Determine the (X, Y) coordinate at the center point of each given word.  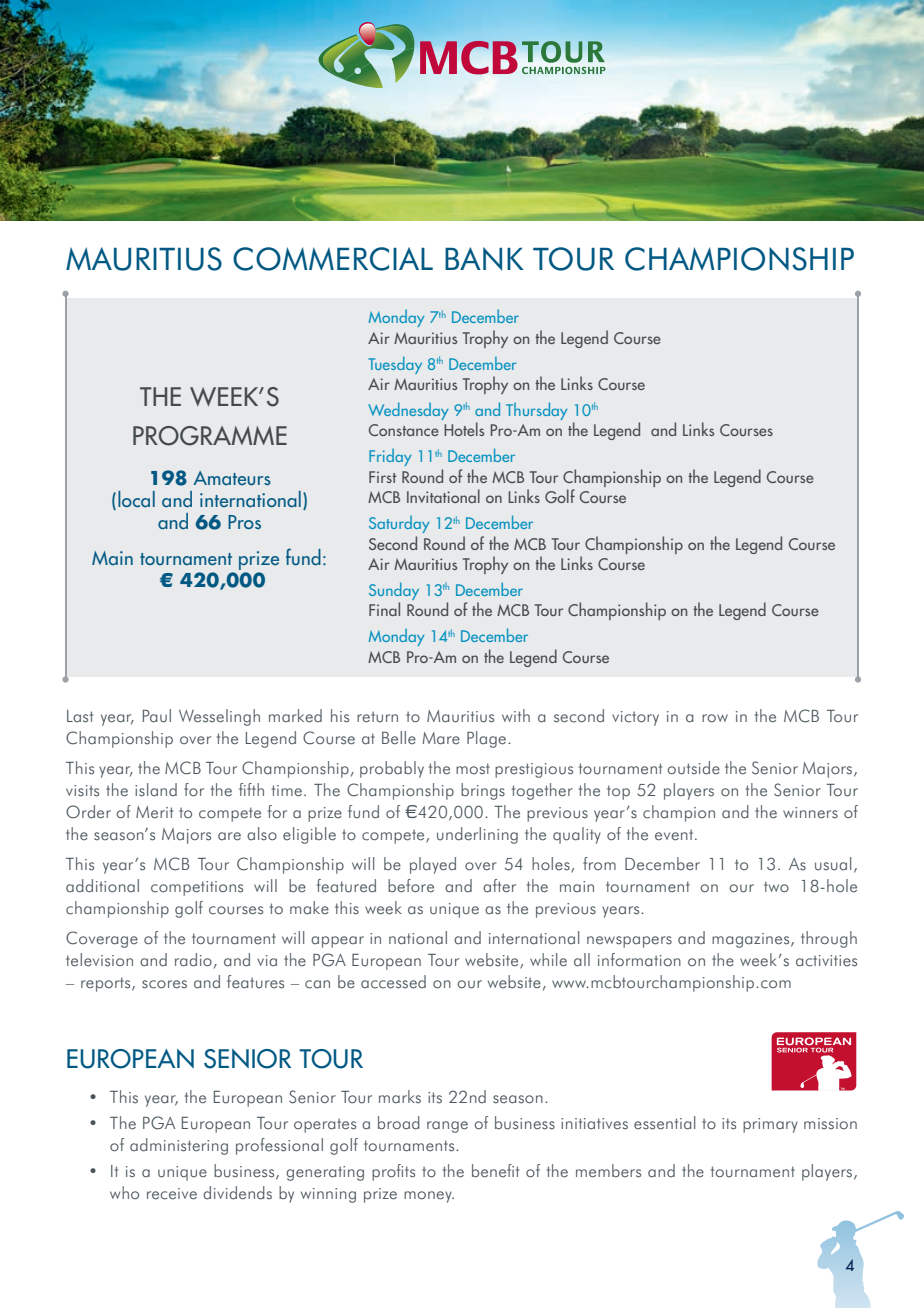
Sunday (394, 591)
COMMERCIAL (333, 259)
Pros (244, 522)
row (715, 718)
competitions (197, 888)
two (776, 887)
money (429, 1197)
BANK (484, 258)
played (433, 865)
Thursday (537, 411)
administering (179, 1146)
